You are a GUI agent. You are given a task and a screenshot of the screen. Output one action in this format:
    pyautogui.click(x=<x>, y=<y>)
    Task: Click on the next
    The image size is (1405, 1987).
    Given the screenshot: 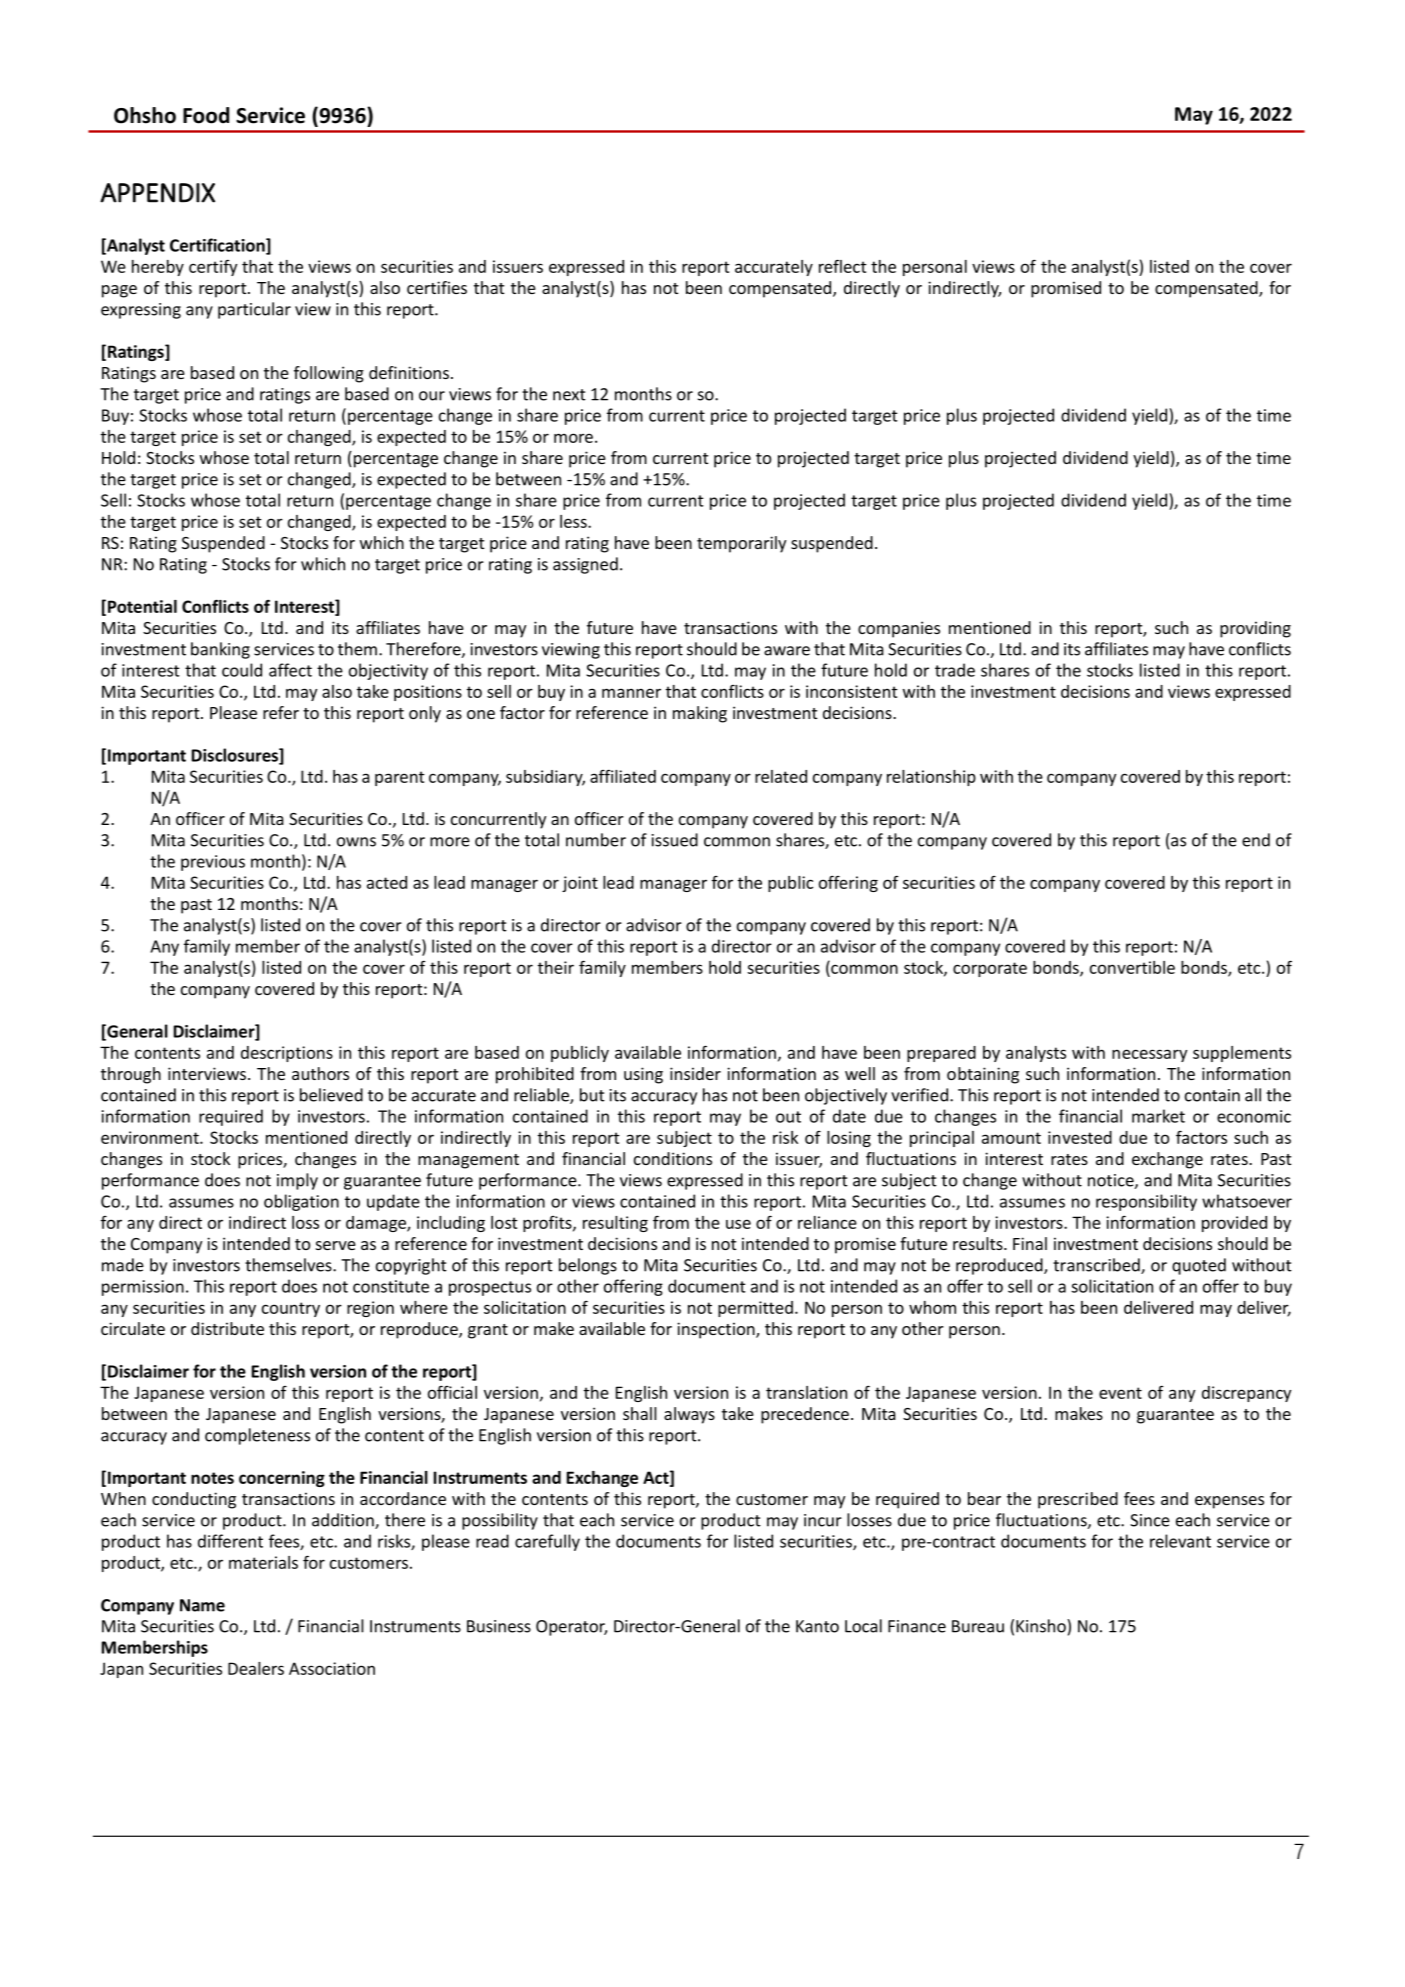 What is the action you would take?
    pyautogui.click(x=569, y=395)
